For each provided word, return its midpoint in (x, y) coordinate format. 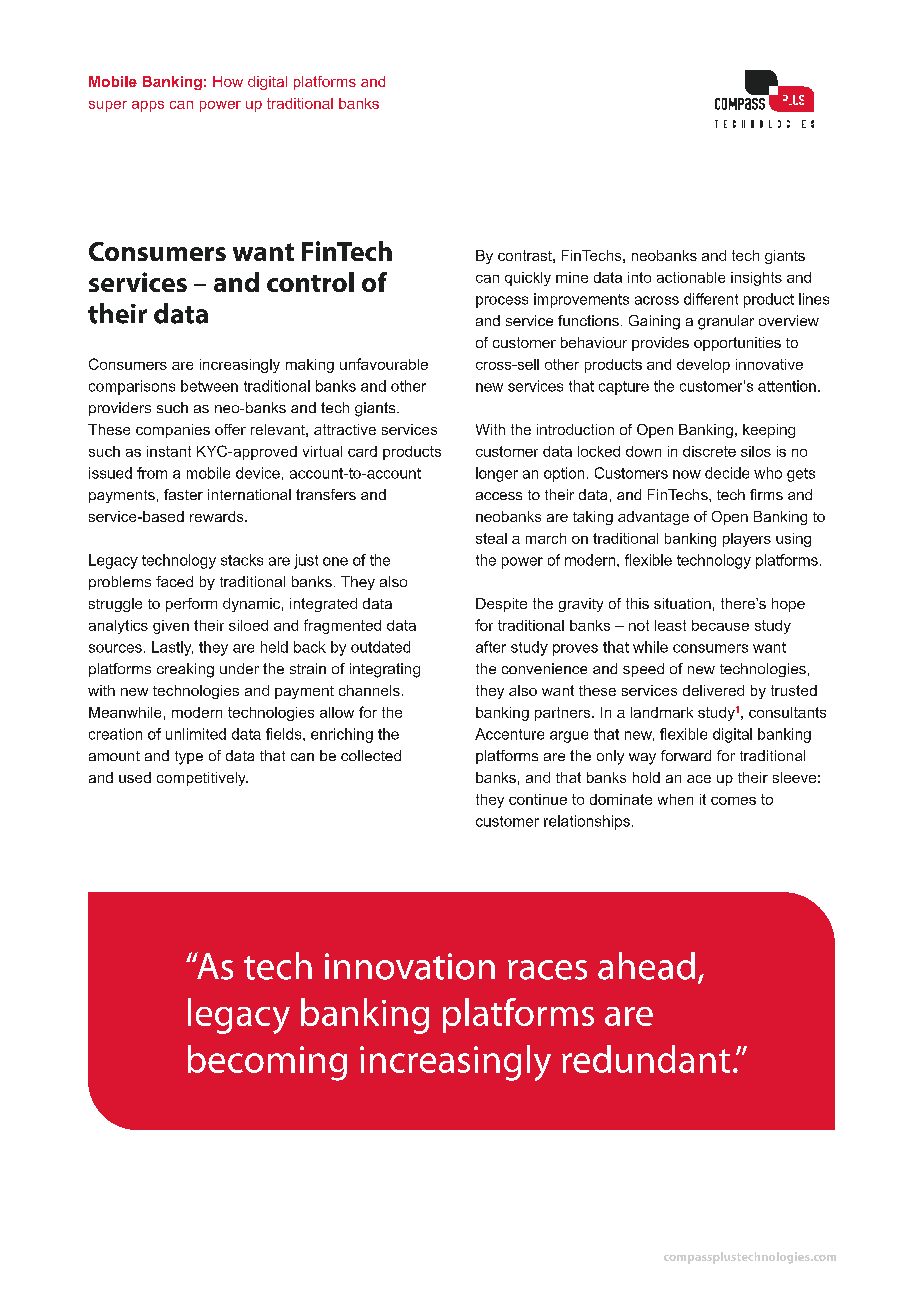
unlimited (196, 734)
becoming (267, 1063)
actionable (691, 277)
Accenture (509, 734)
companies (173, 431)
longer (497, 474)
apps (148, 106)
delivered (713, 690)
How (228, 81)
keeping (769, 431)
